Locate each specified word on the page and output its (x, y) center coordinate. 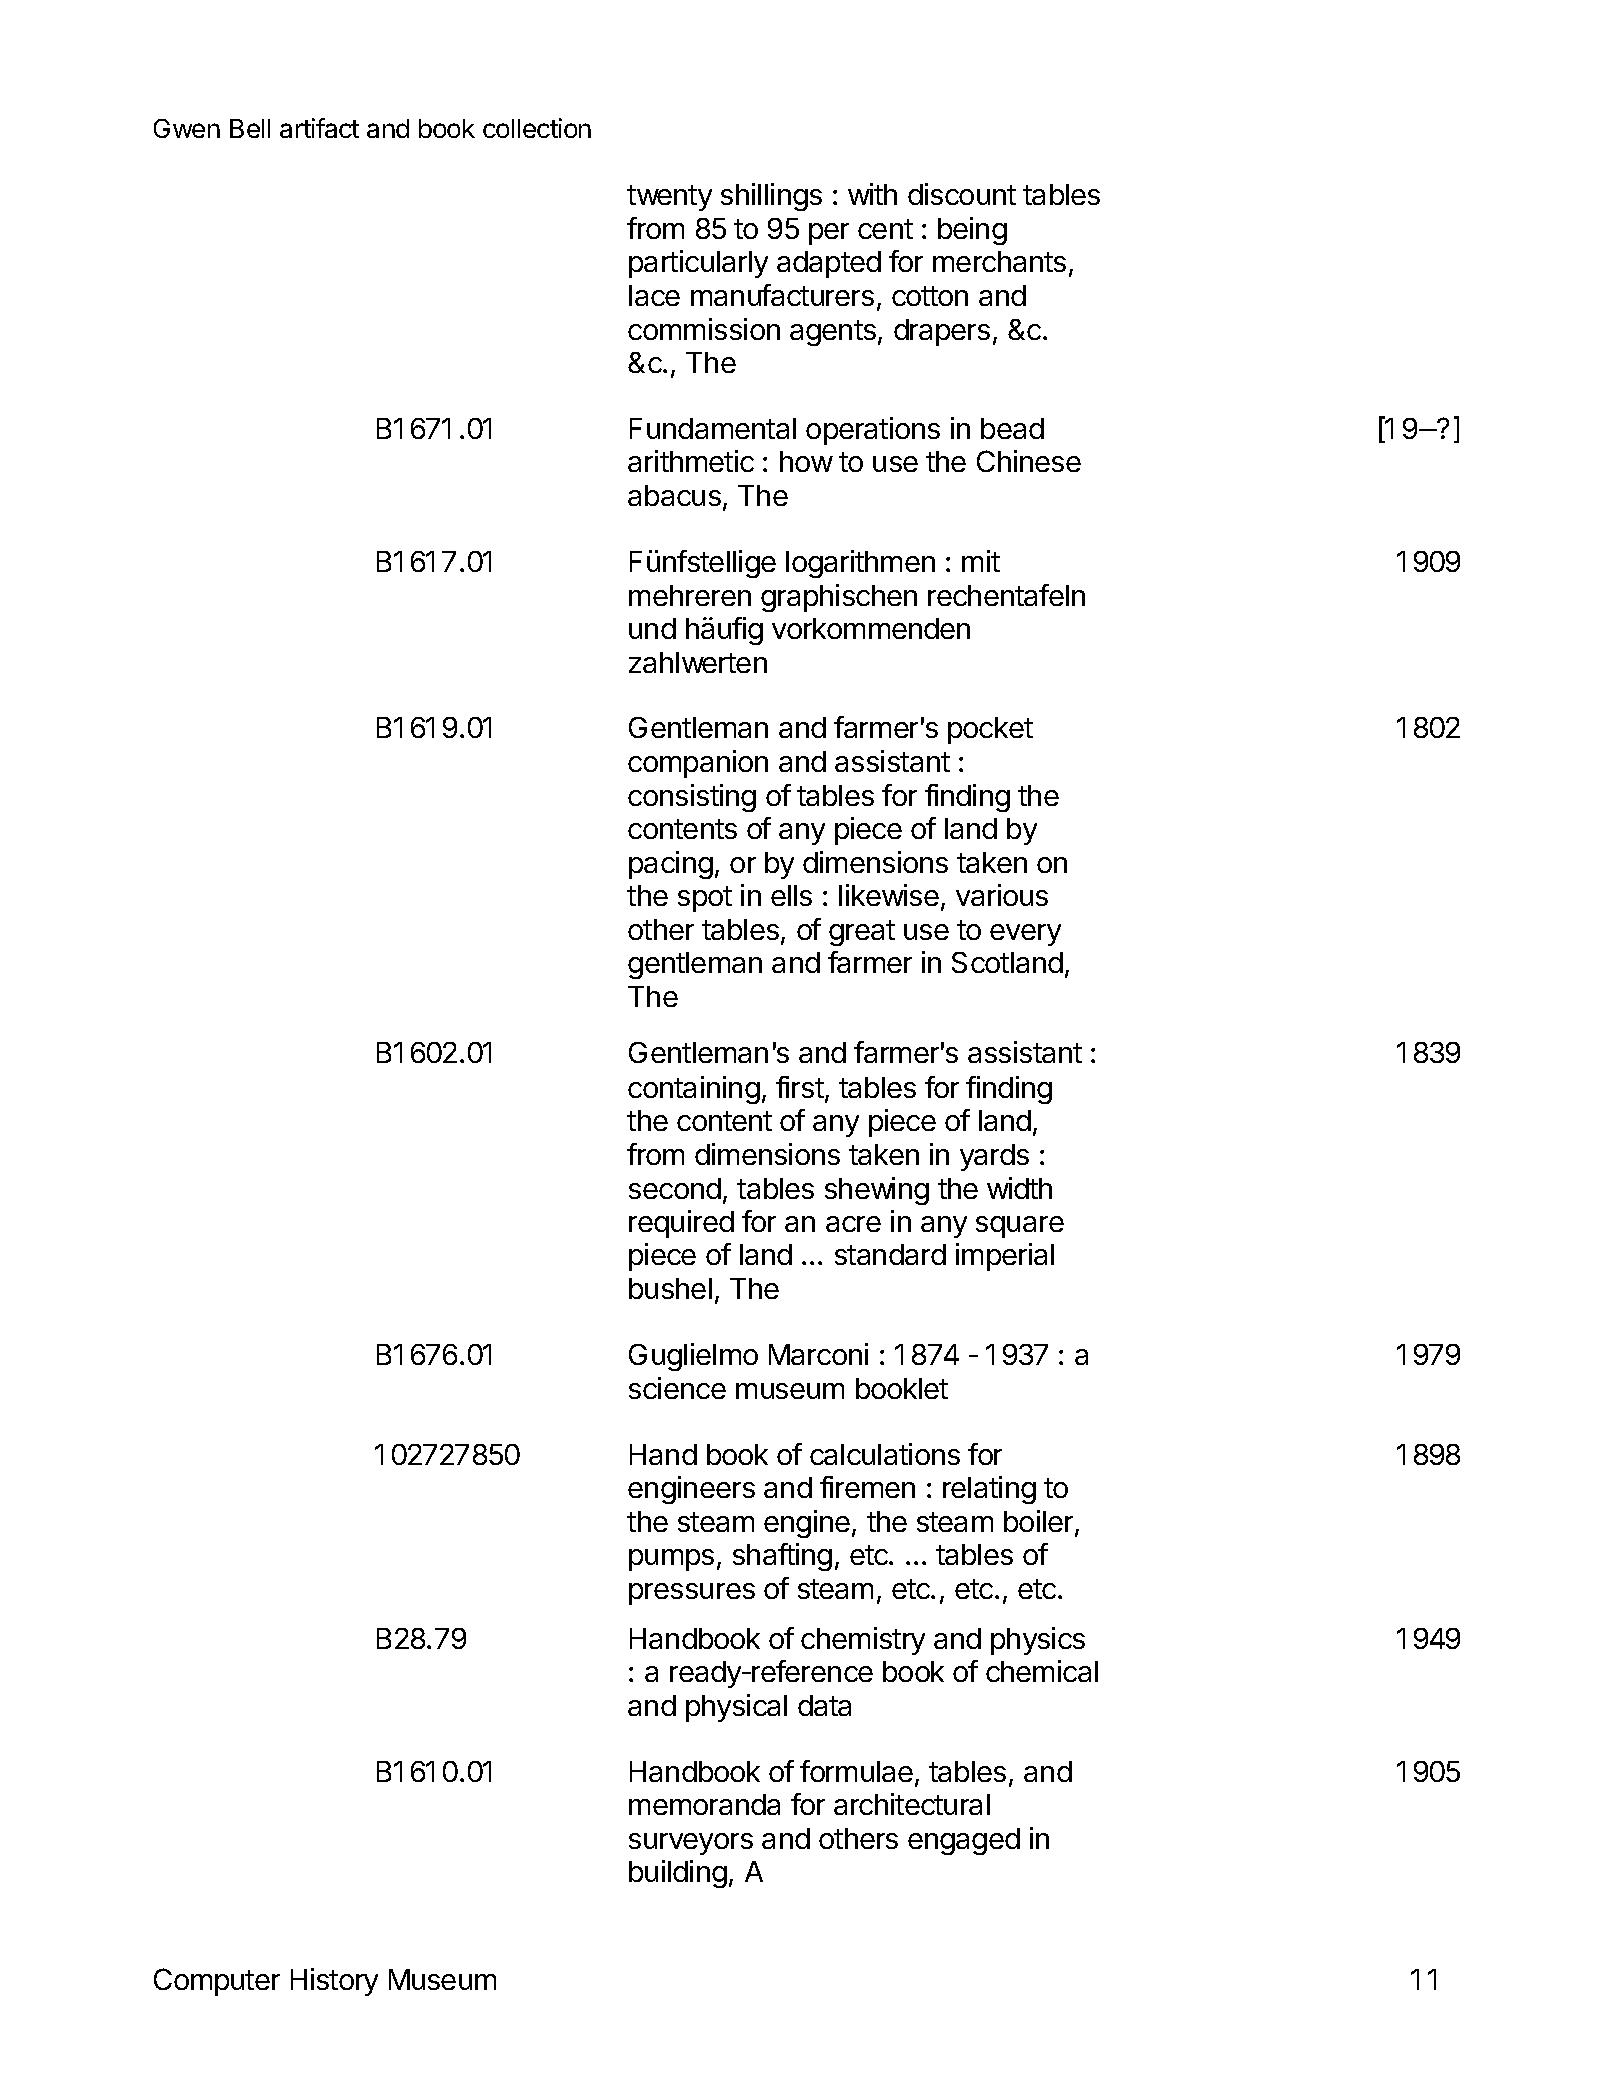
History (334, 1982)
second (675, 1188)
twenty (669, 198)
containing (694, 1090)
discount (962, 194)
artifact (319, 128)
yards (994, 1157)
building (678, 1874)
